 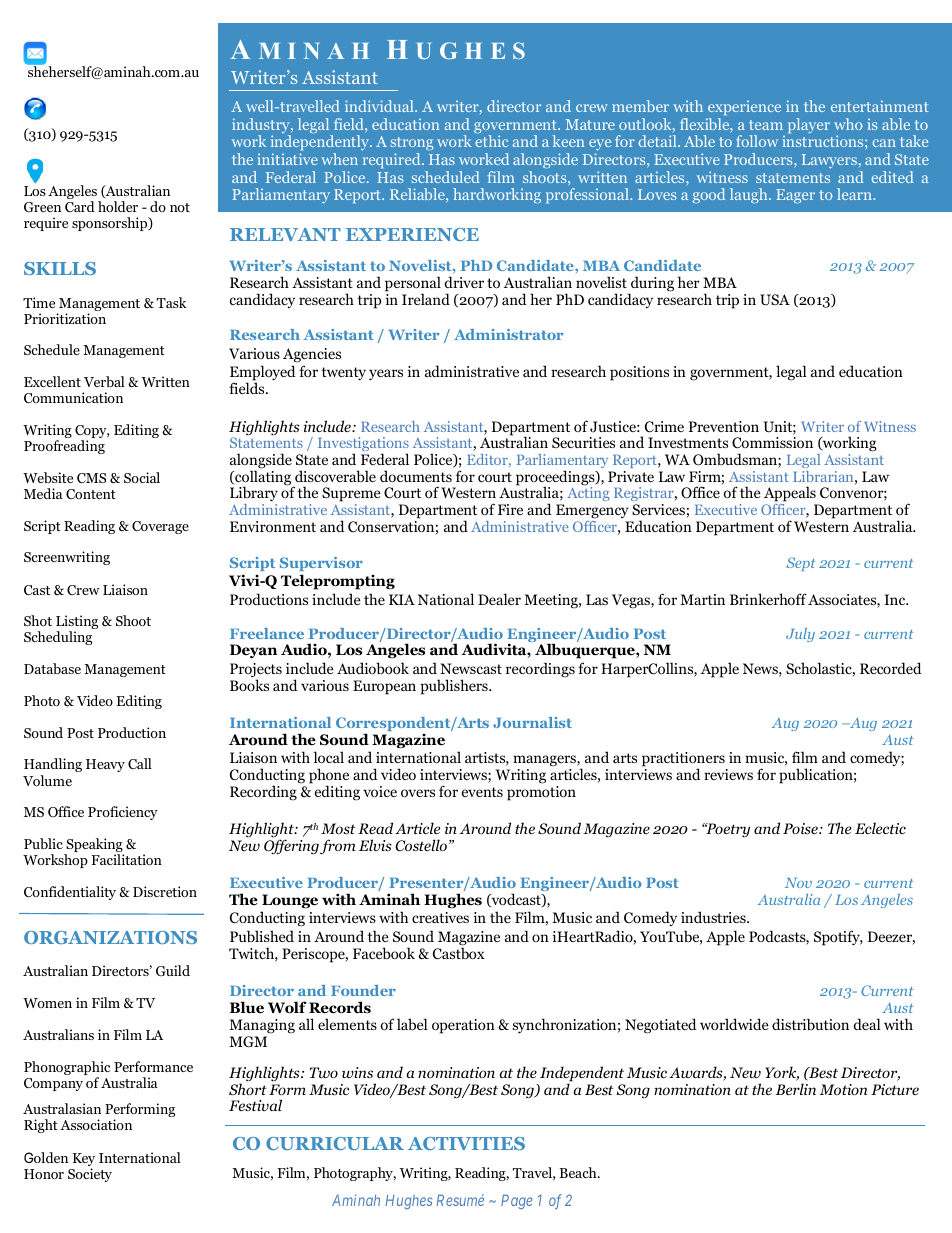 What do you see at coordinates (510, 509) in the page?
I see `Fire` at bounding box center [510, 509].
